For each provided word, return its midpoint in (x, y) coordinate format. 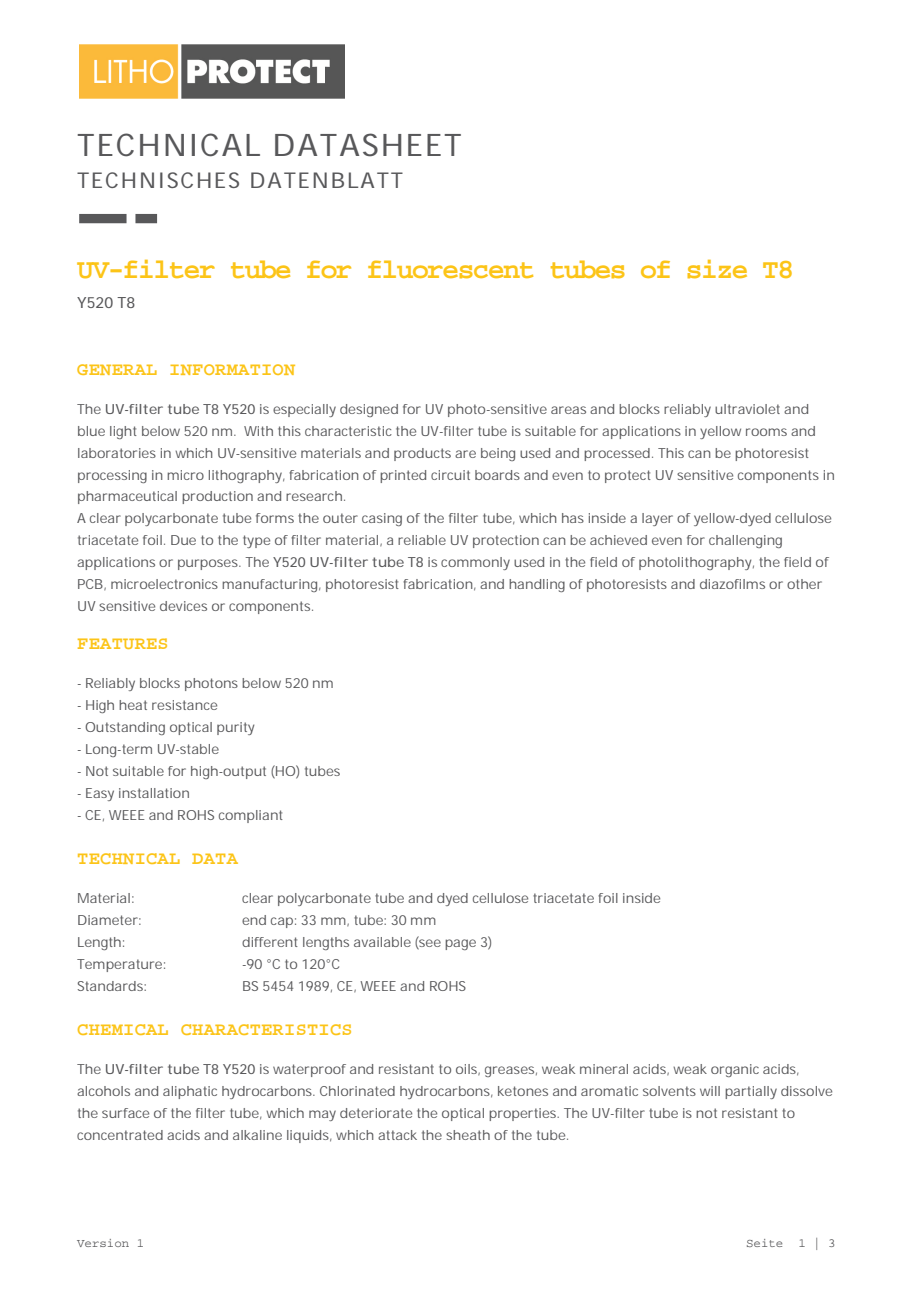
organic (735, 1070)
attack (397, 1135)
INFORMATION (232, 369)
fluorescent (450, 269)
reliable (422, 540)
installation (154, 793)
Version (103, 1243)
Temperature (119, 965)
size (717, 269)
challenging (745, 541)
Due (183, 540)
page (460, 944)
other (804, 584)
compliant (251, 816)
